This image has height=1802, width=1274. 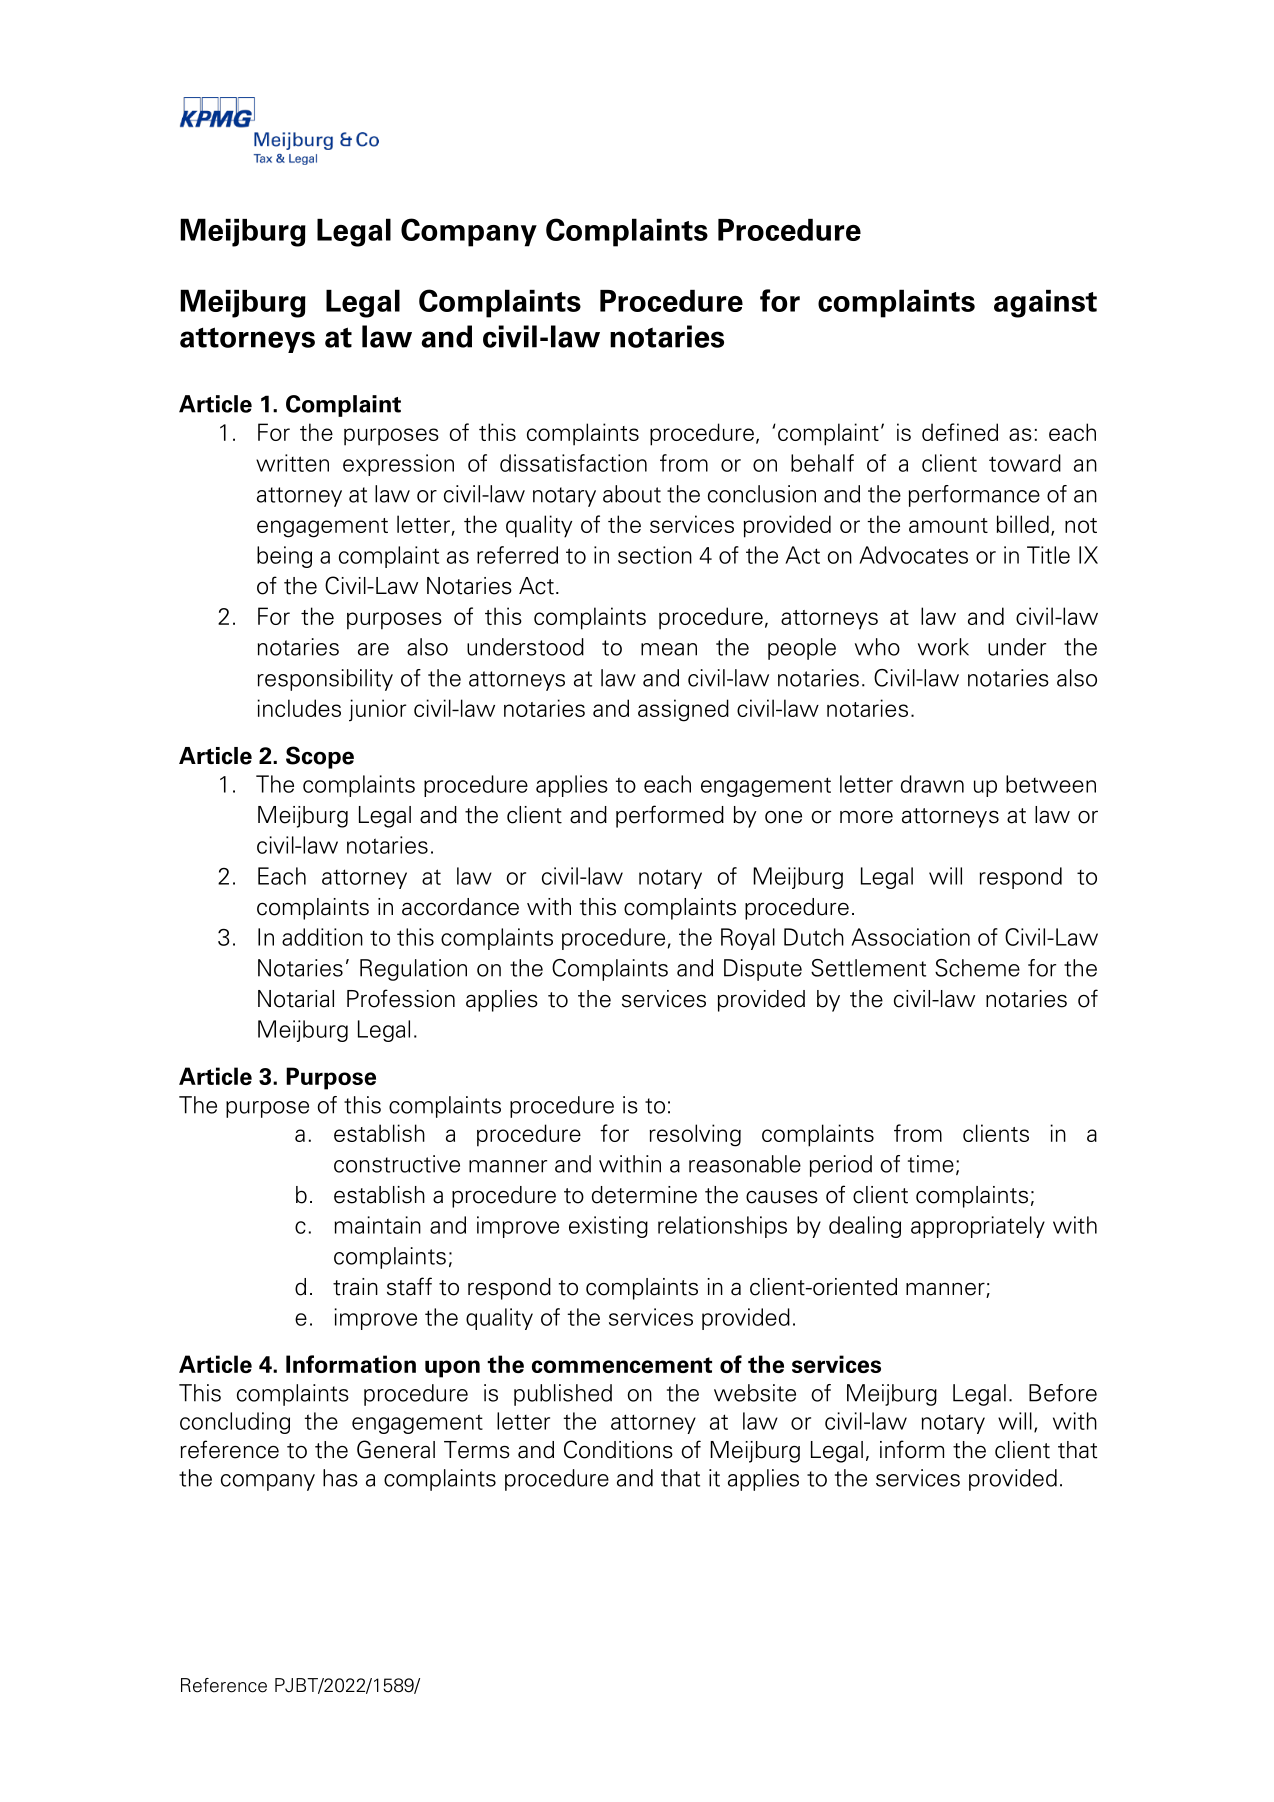 I want to click on has, so click(x=340, y=1478).
